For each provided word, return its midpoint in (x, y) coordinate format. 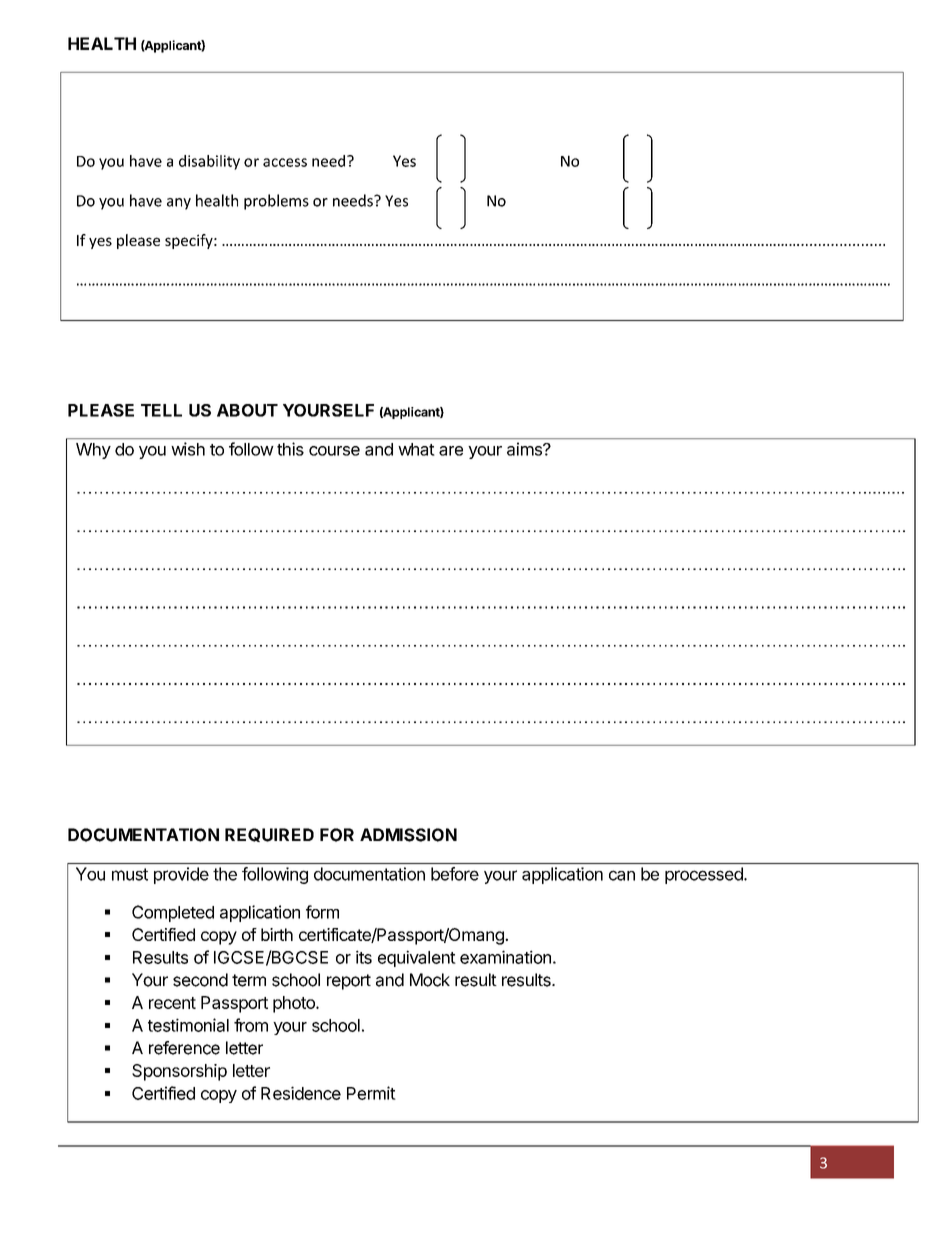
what (416, 449)
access (285, 162)
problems (276, 202)
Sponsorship (179, 1072)
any (179, 204)
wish (188, 449)
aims (525, 449)
